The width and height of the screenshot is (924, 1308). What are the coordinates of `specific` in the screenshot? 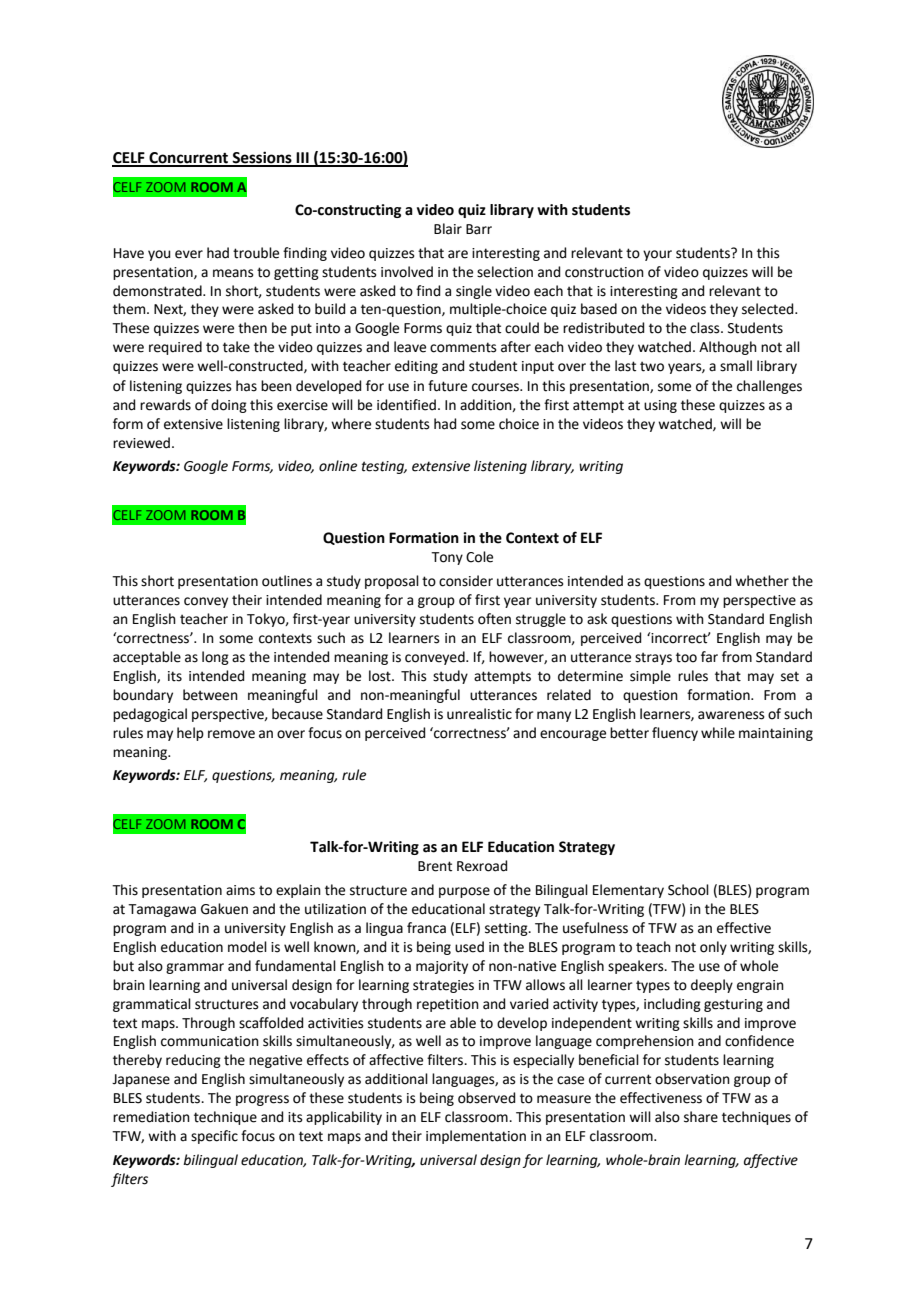 It's located at (214, 1137).
